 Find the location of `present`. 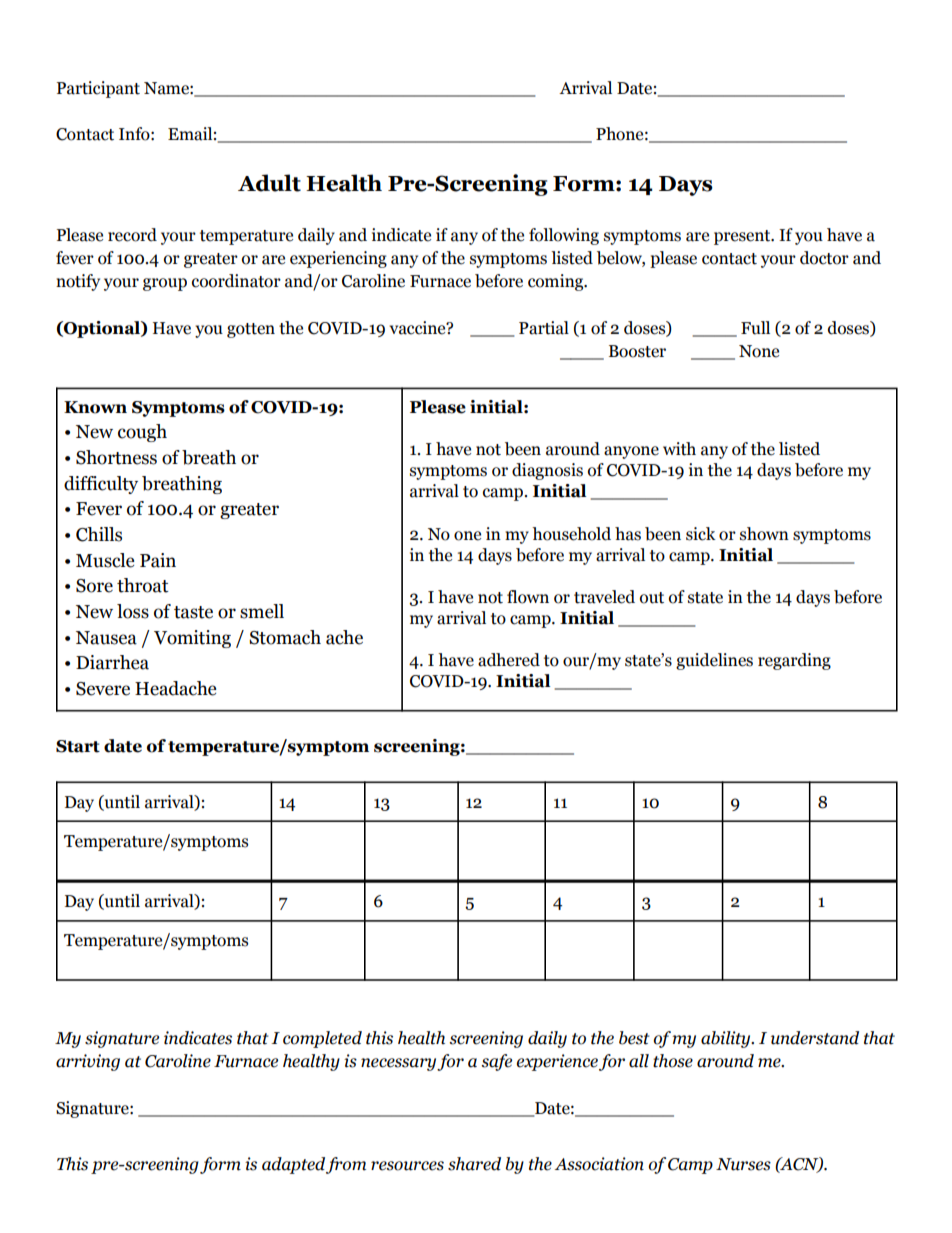

present is located at coordinates (743, 237).
